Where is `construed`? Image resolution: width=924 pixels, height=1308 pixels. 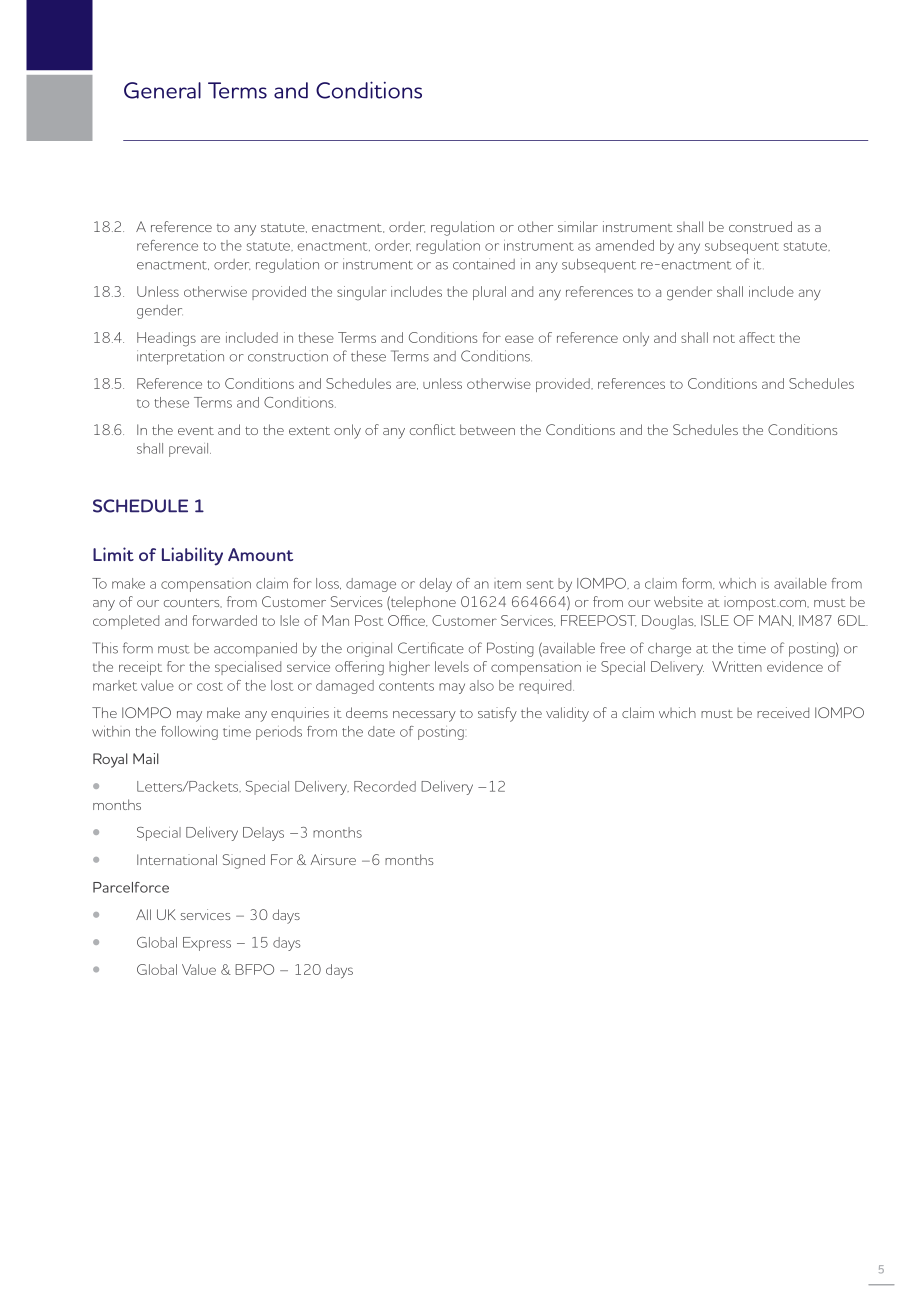 construed is located at coordinates (760, 226).
